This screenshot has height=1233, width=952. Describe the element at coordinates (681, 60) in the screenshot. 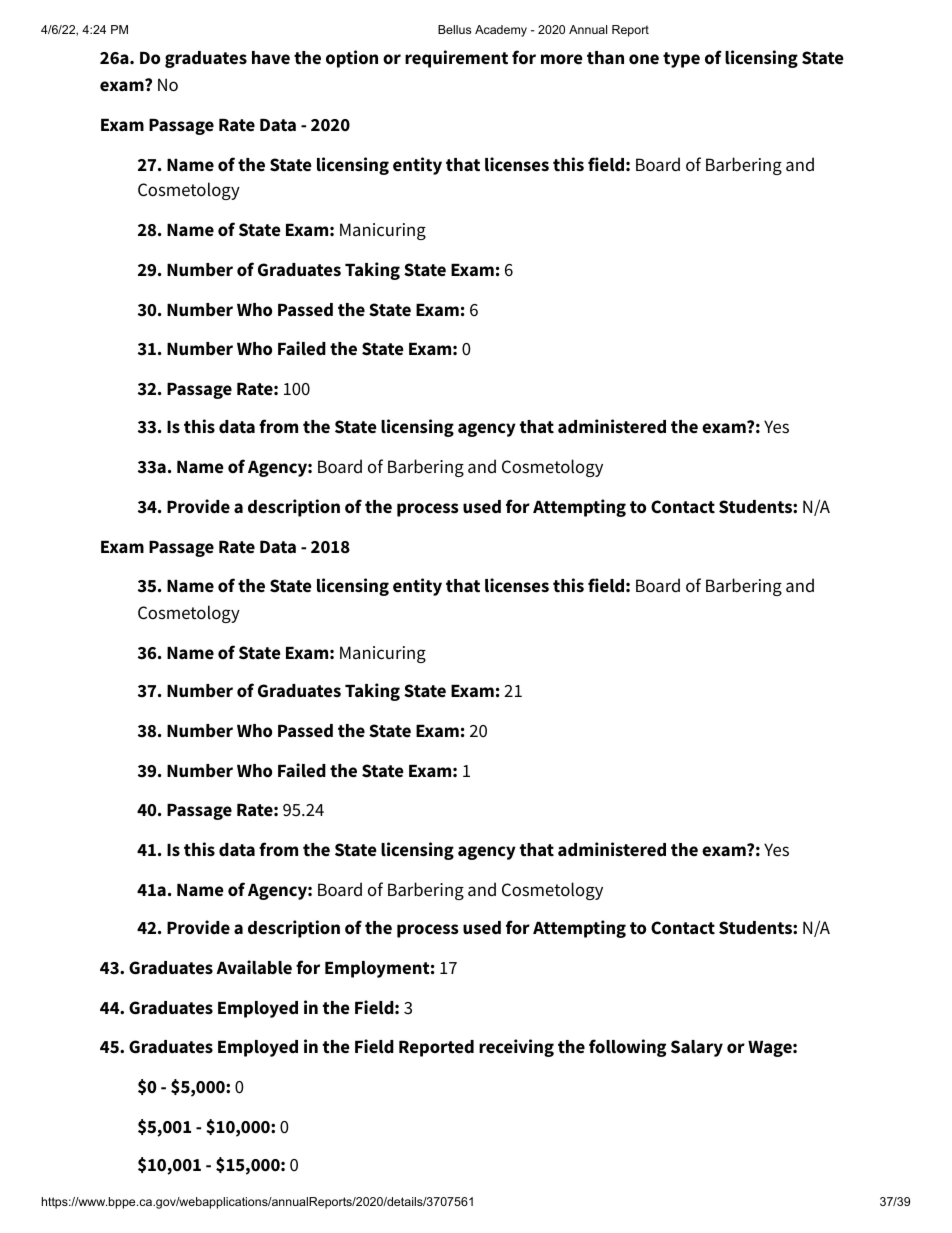

I see `type` at that location.
